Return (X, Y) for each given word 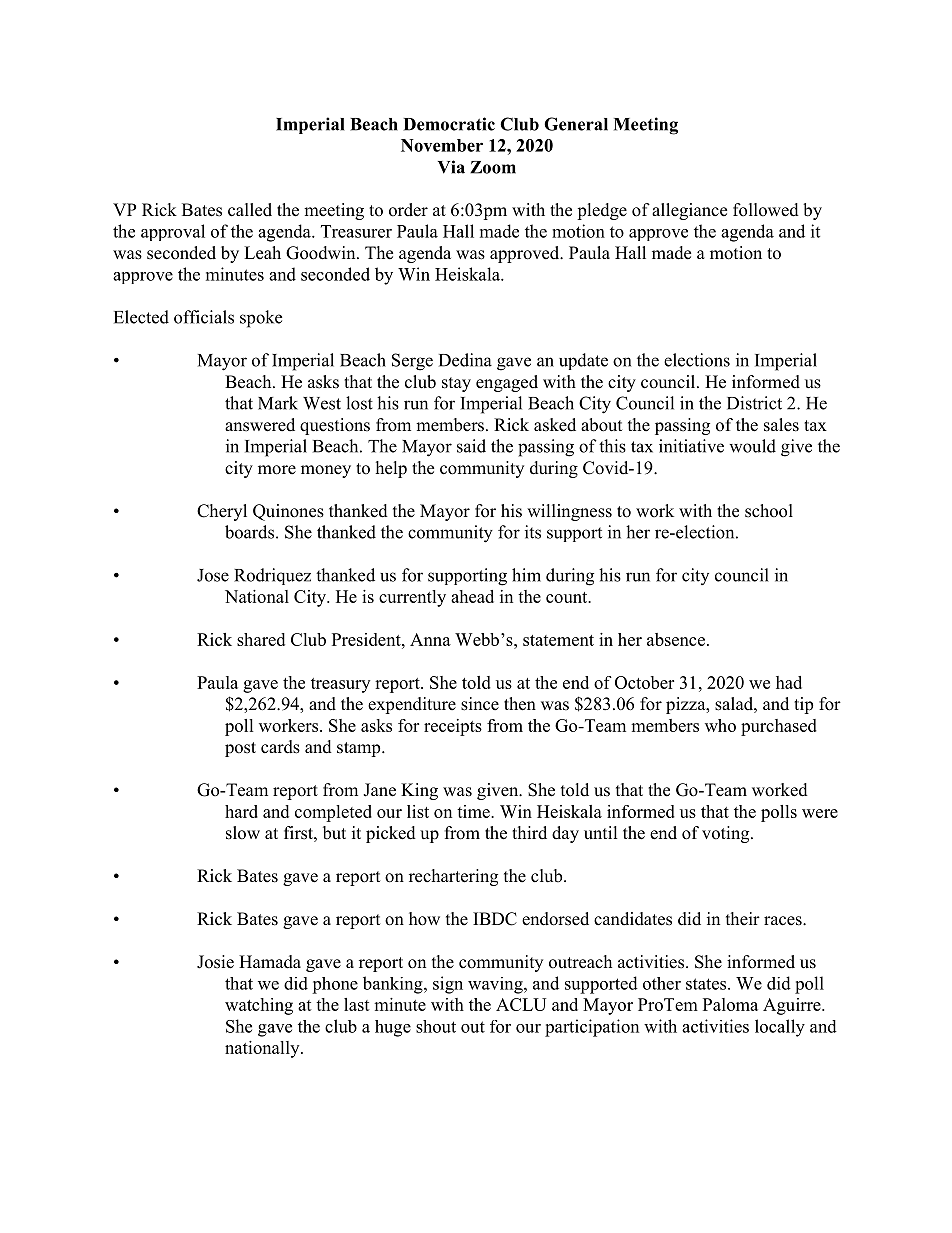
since (480, 704)
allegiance (689, 211)
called (250, 210)
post (240, 749)
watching (259, 1006)
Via (451, 167)
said (471, 446)
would (752, 446)
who (720, 725)
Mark (278, 403)
